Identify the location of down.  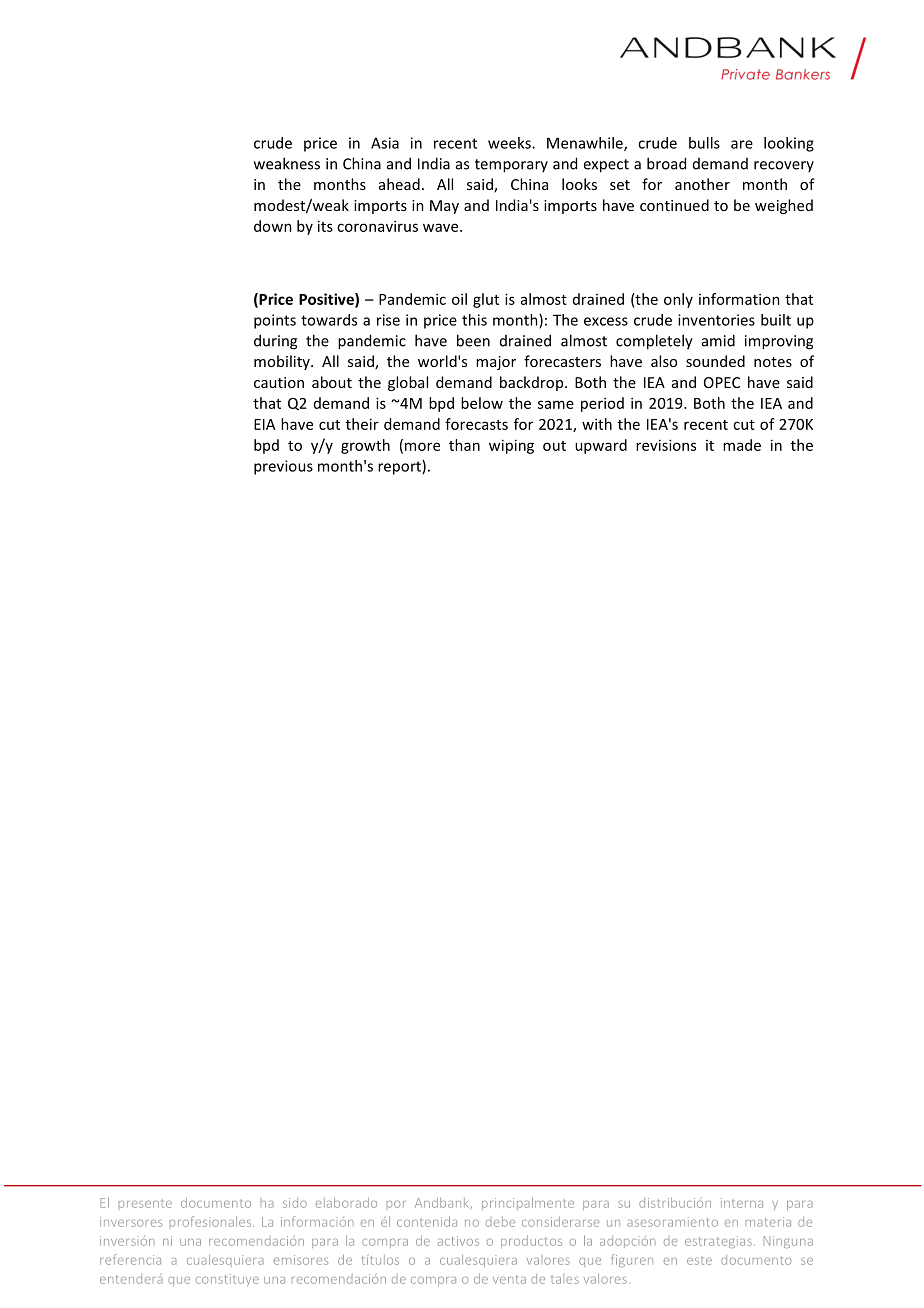
(273, 226).
